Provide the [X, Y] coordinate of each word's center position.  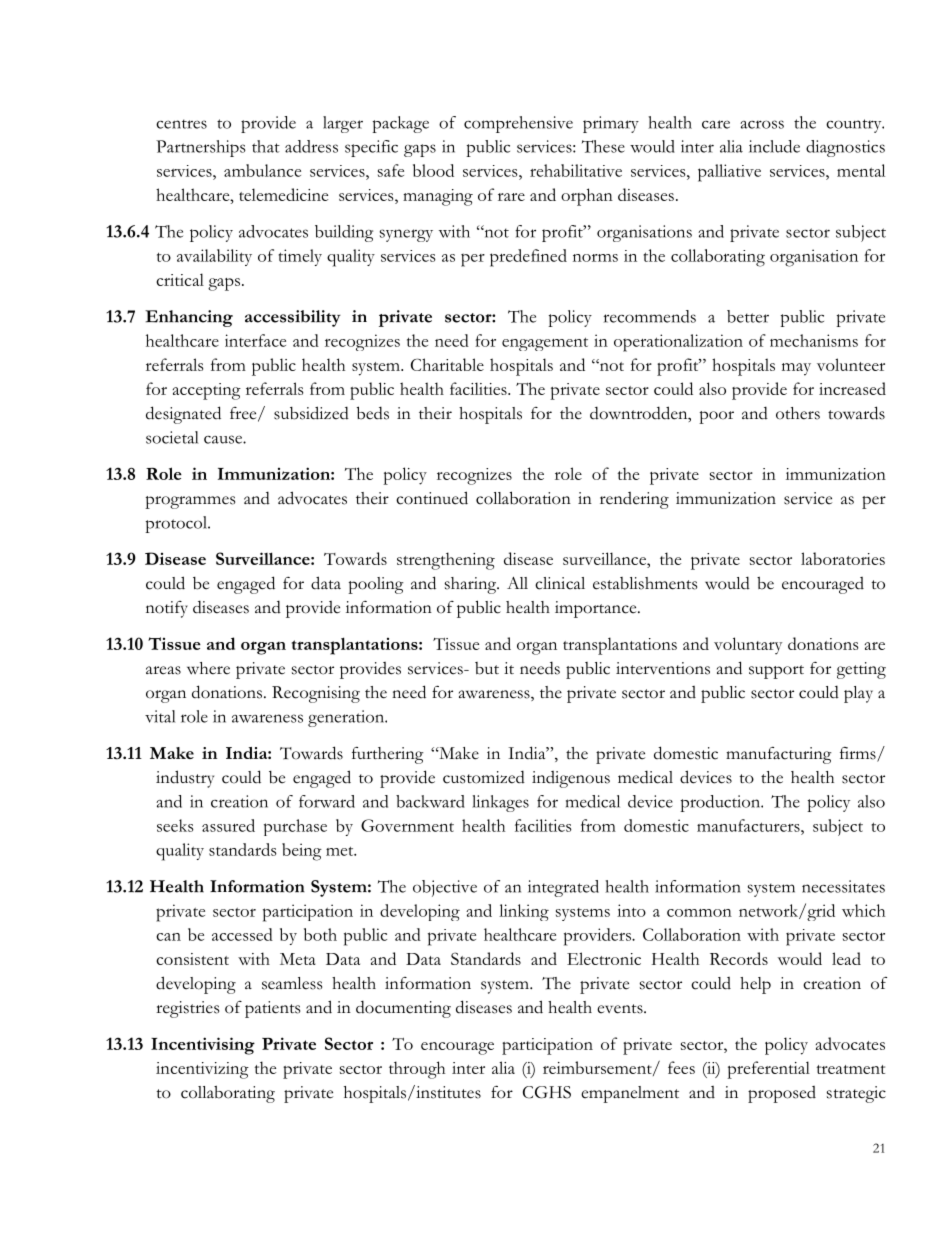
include [774, 146]
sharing [472, 585]
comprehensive [518, 124]
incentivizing [202, 1070]
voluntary [748, 646]
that [266, 146]
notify [167, 609]
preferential [768, 1070]
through [417, 1070]
